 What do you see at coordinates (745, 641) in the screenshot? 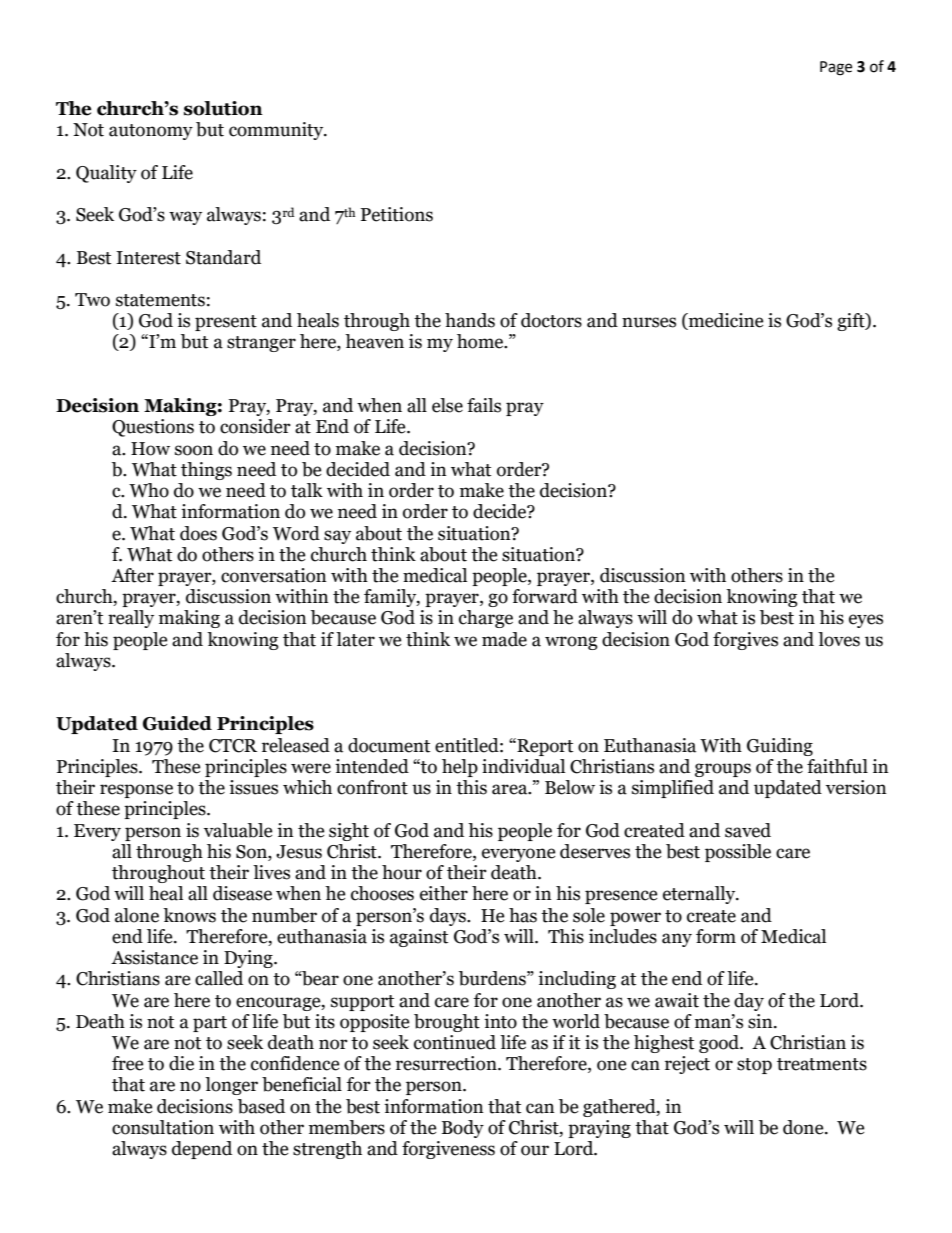
I see `forgives` at bounding box center [745, 641].
